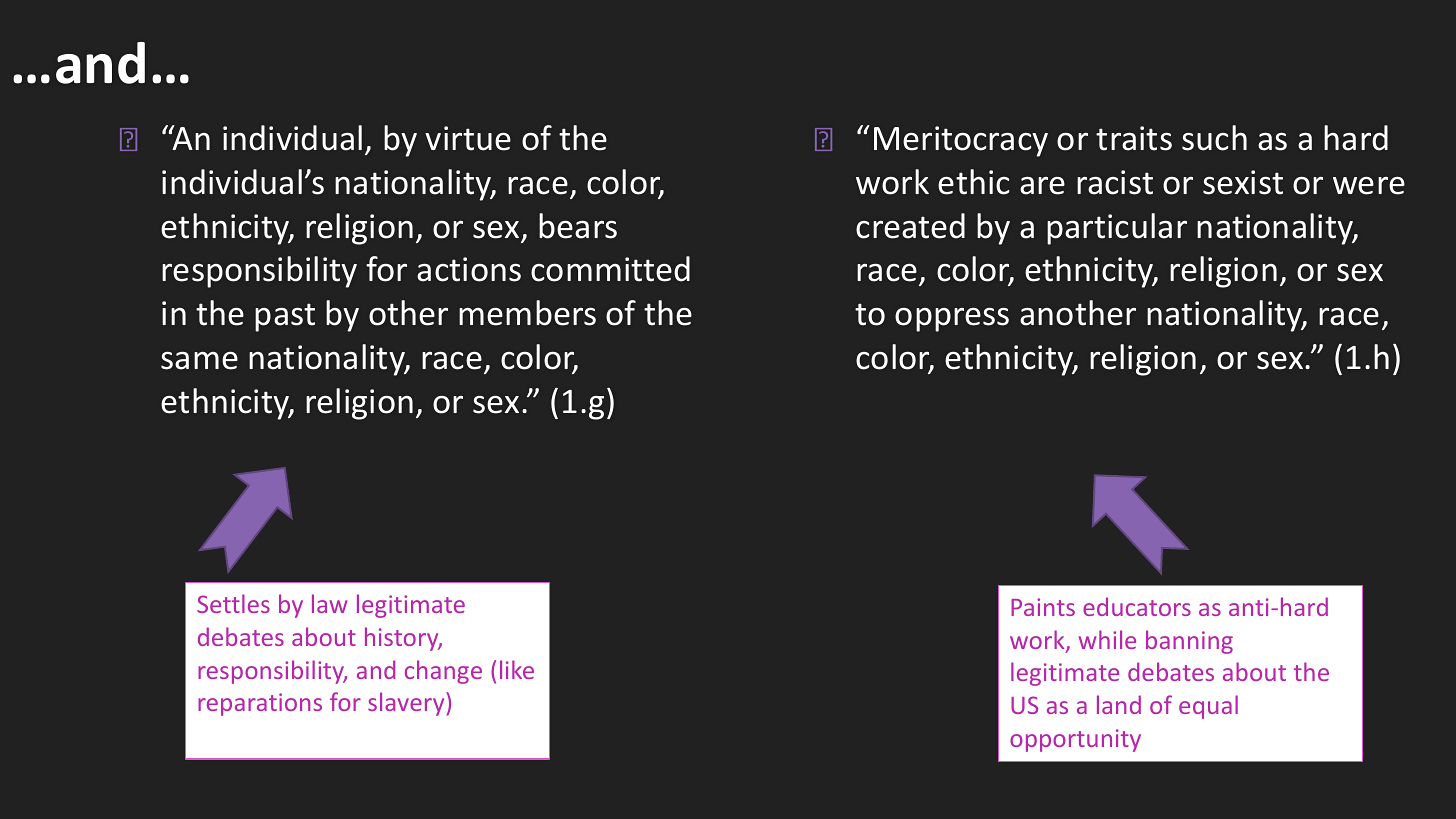 This screenshot has height=819, width=1456. I want to click on oppress, so click(952, 320).
